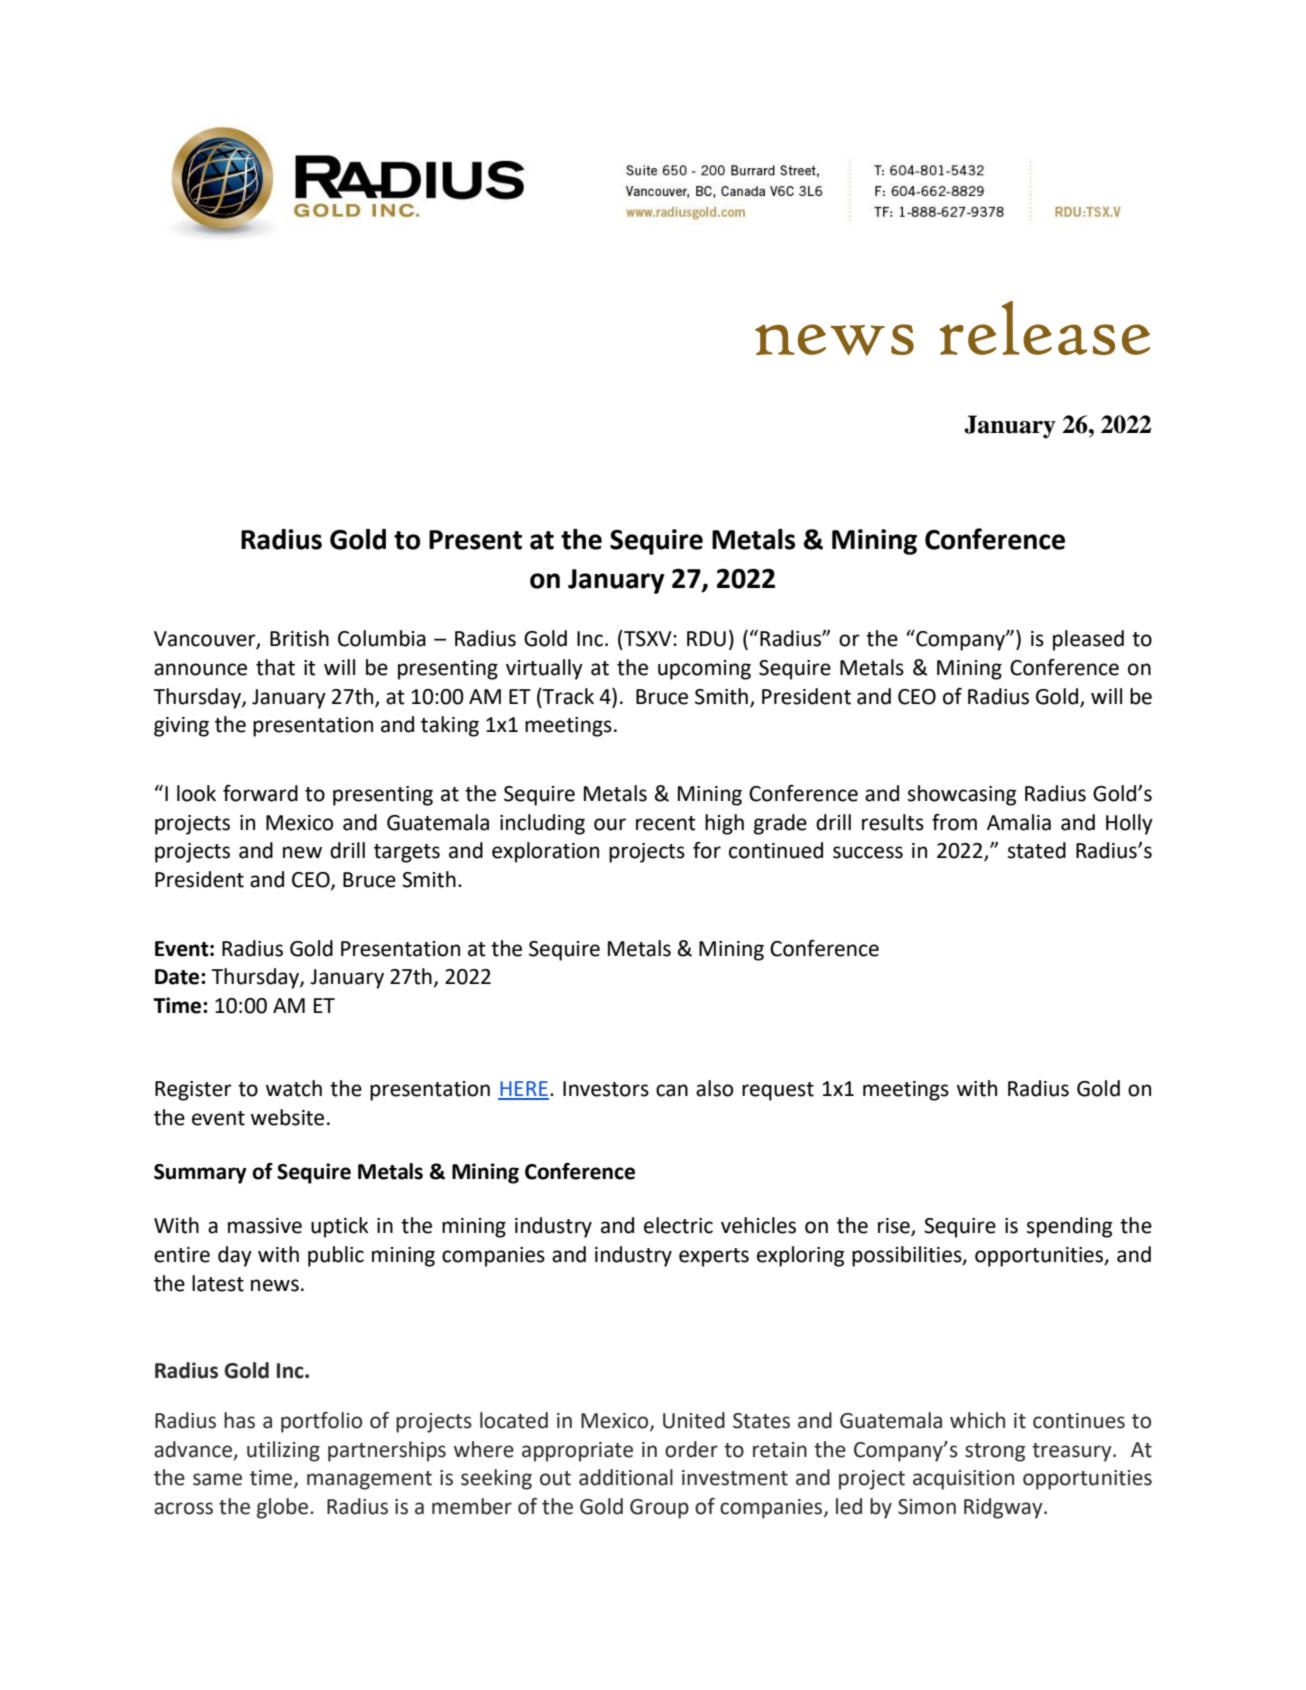 This image has height=1690, width=1306. Describe the element at coordinates (706, 639) in the image. I see `RDU` at that location.
